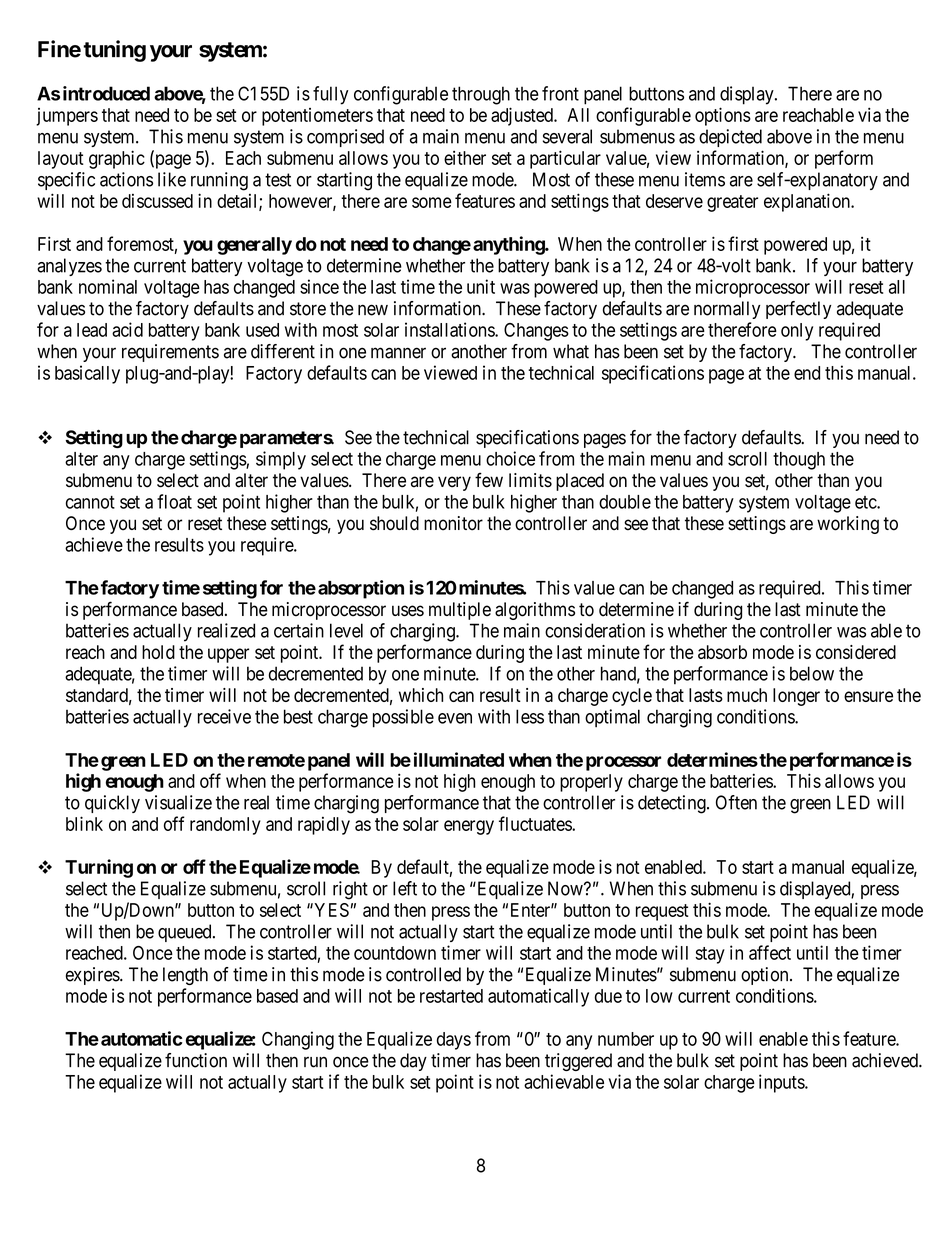  What do you see at coordinates (196, 1060) in the screenshot?
I see `function` at bounding box center [196, 1060].
